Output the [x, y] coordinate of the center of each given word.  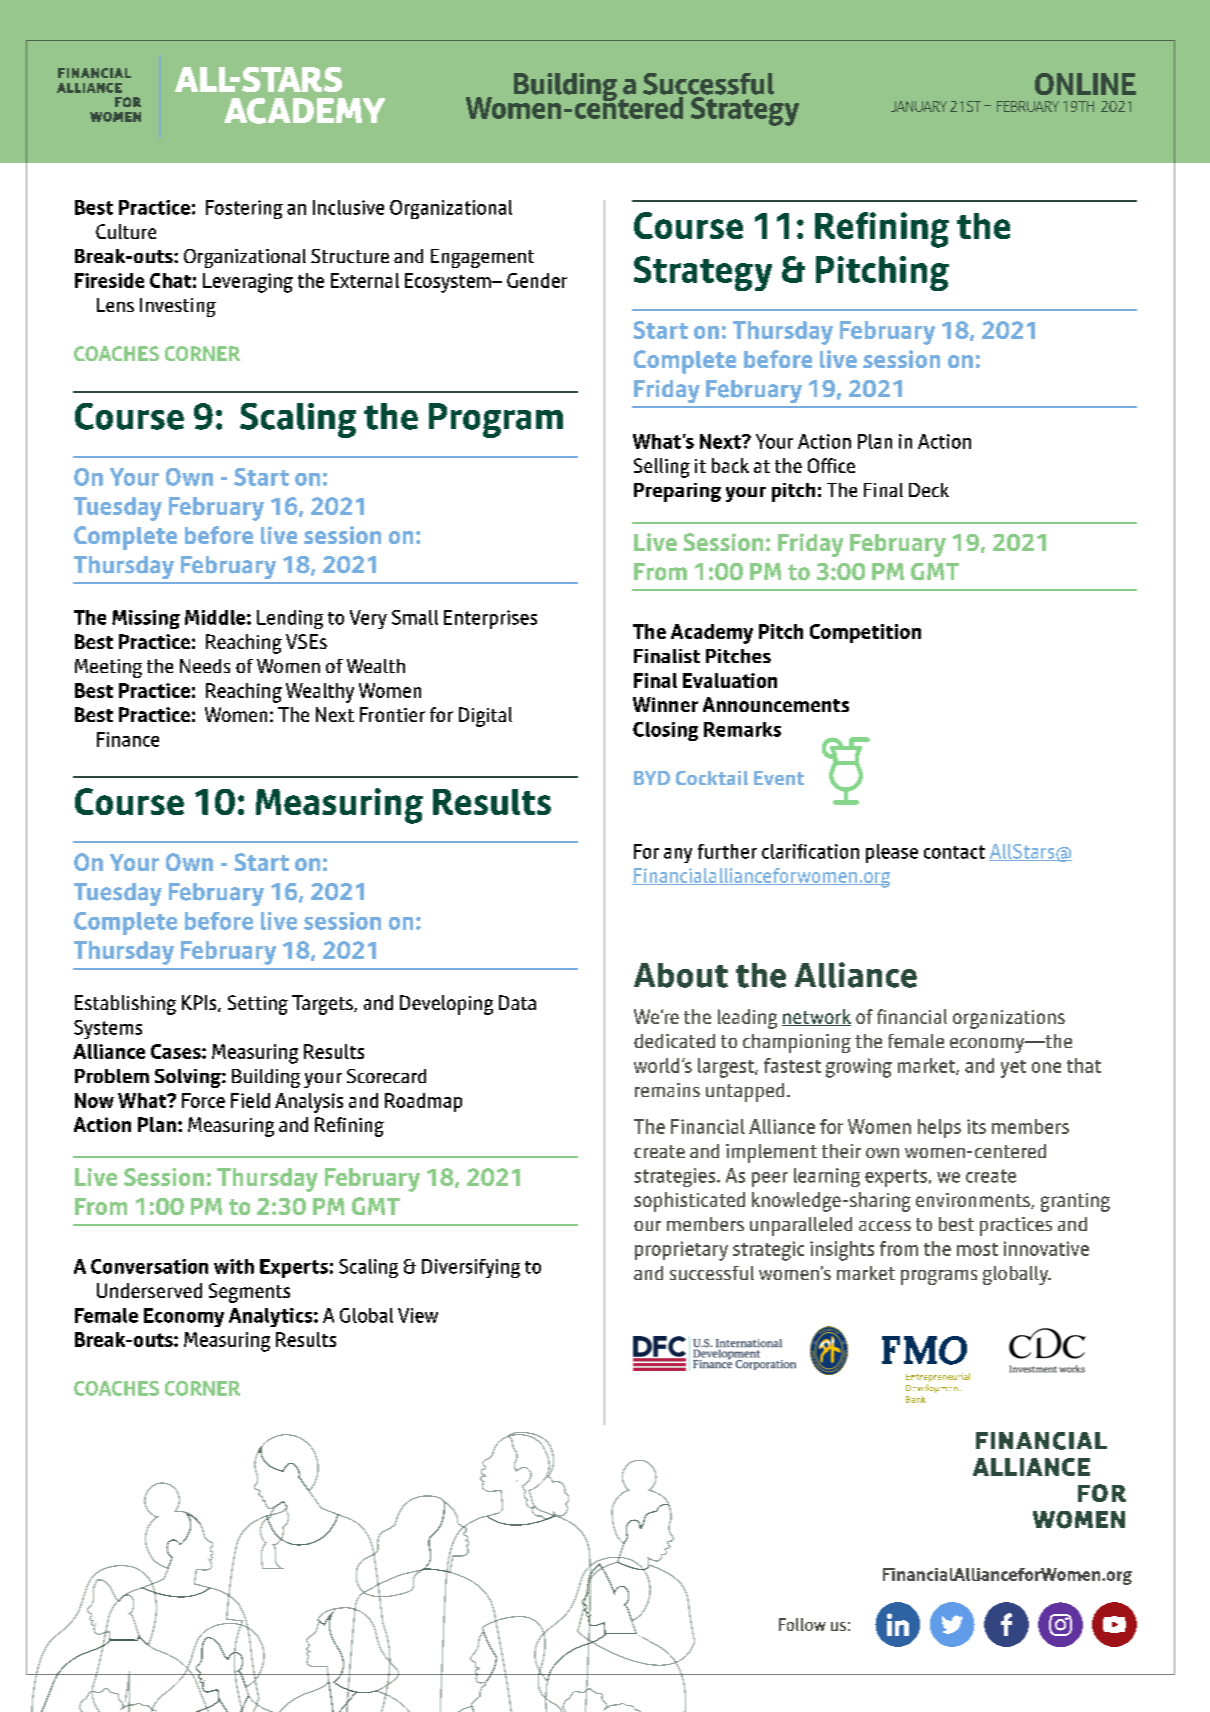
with [234, 1266]
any [678, 855]
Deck [929, 490]
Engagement [482, 258]
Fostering [244, 209]
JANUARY [919, 106]
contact [954, 852]
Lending [290, 619]
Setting [258, 1005]
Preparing [677, 492]
